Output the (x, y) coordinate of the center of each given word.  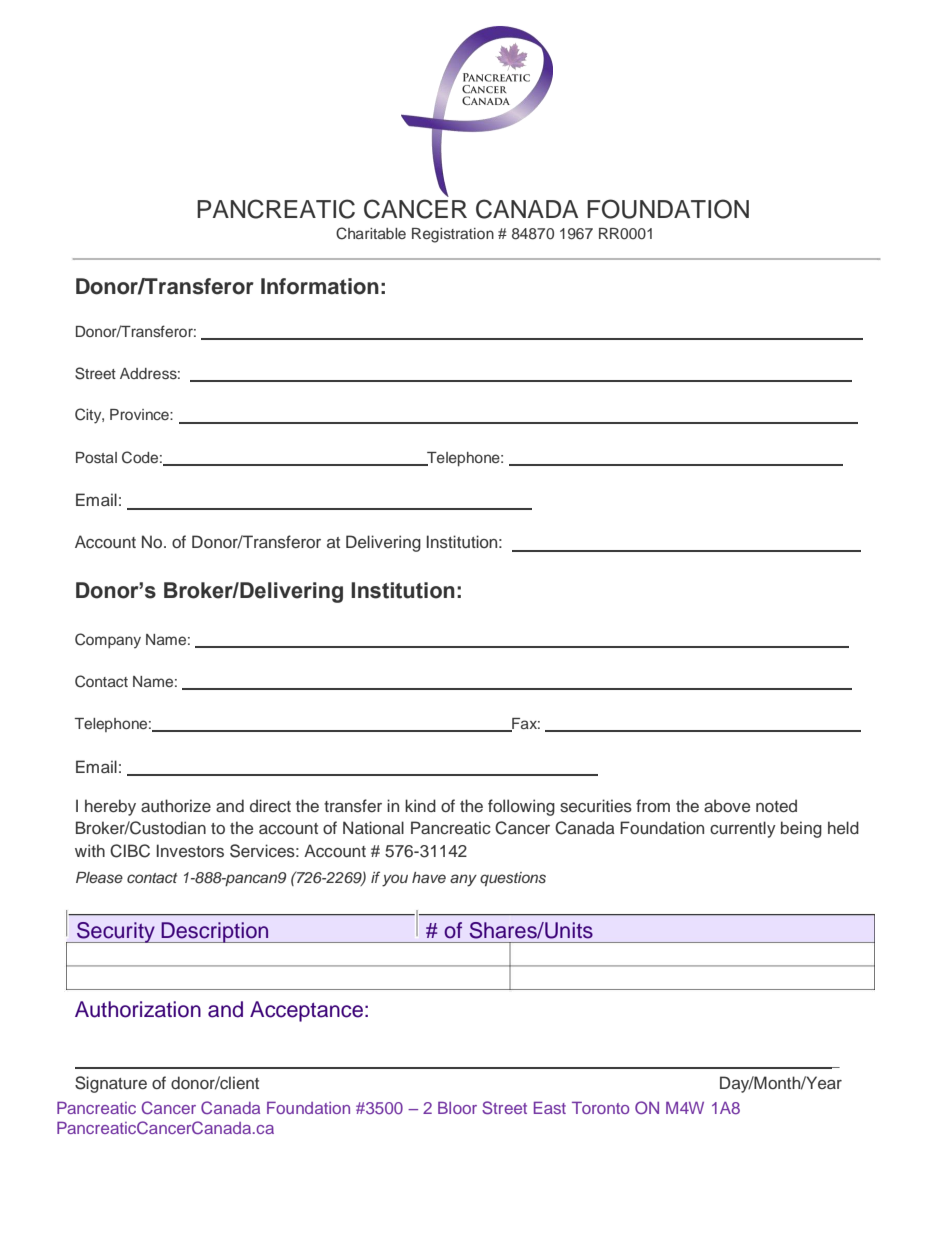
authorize (176, 806)
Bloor (457, 1107)
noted (776, 805)
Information (320, 286)
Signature (111, 1084)
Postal (96, 457)
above (727, 805)
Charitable (371, 233)
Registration (453, 235)
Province (140, 414)
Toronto (600, 1107)
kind (420, 805)
